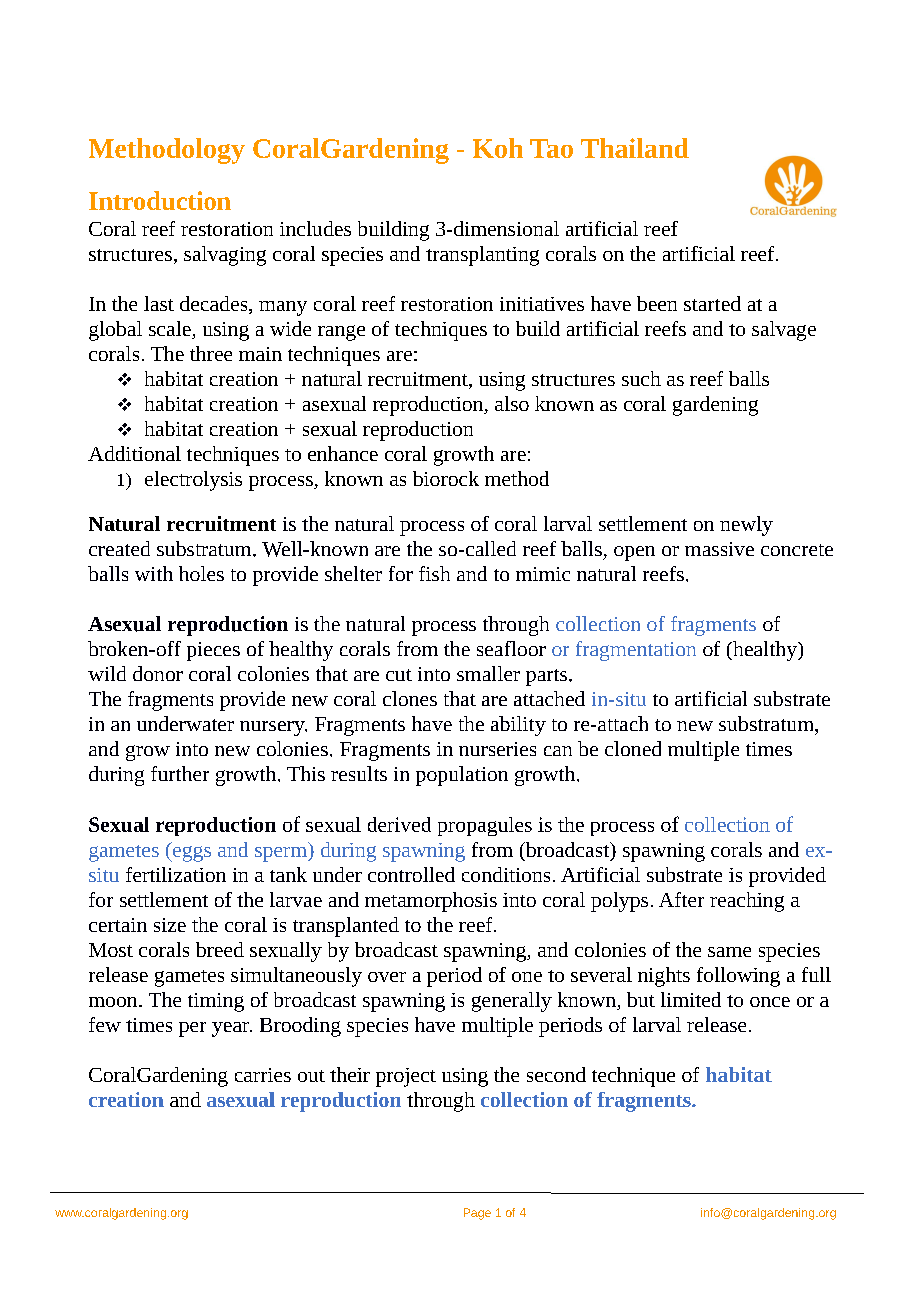 The width and height of the image is (924, 1308). What do you see at coordinates (211, 353) in the image?
I see `three` at bounding box center [211, 353].
